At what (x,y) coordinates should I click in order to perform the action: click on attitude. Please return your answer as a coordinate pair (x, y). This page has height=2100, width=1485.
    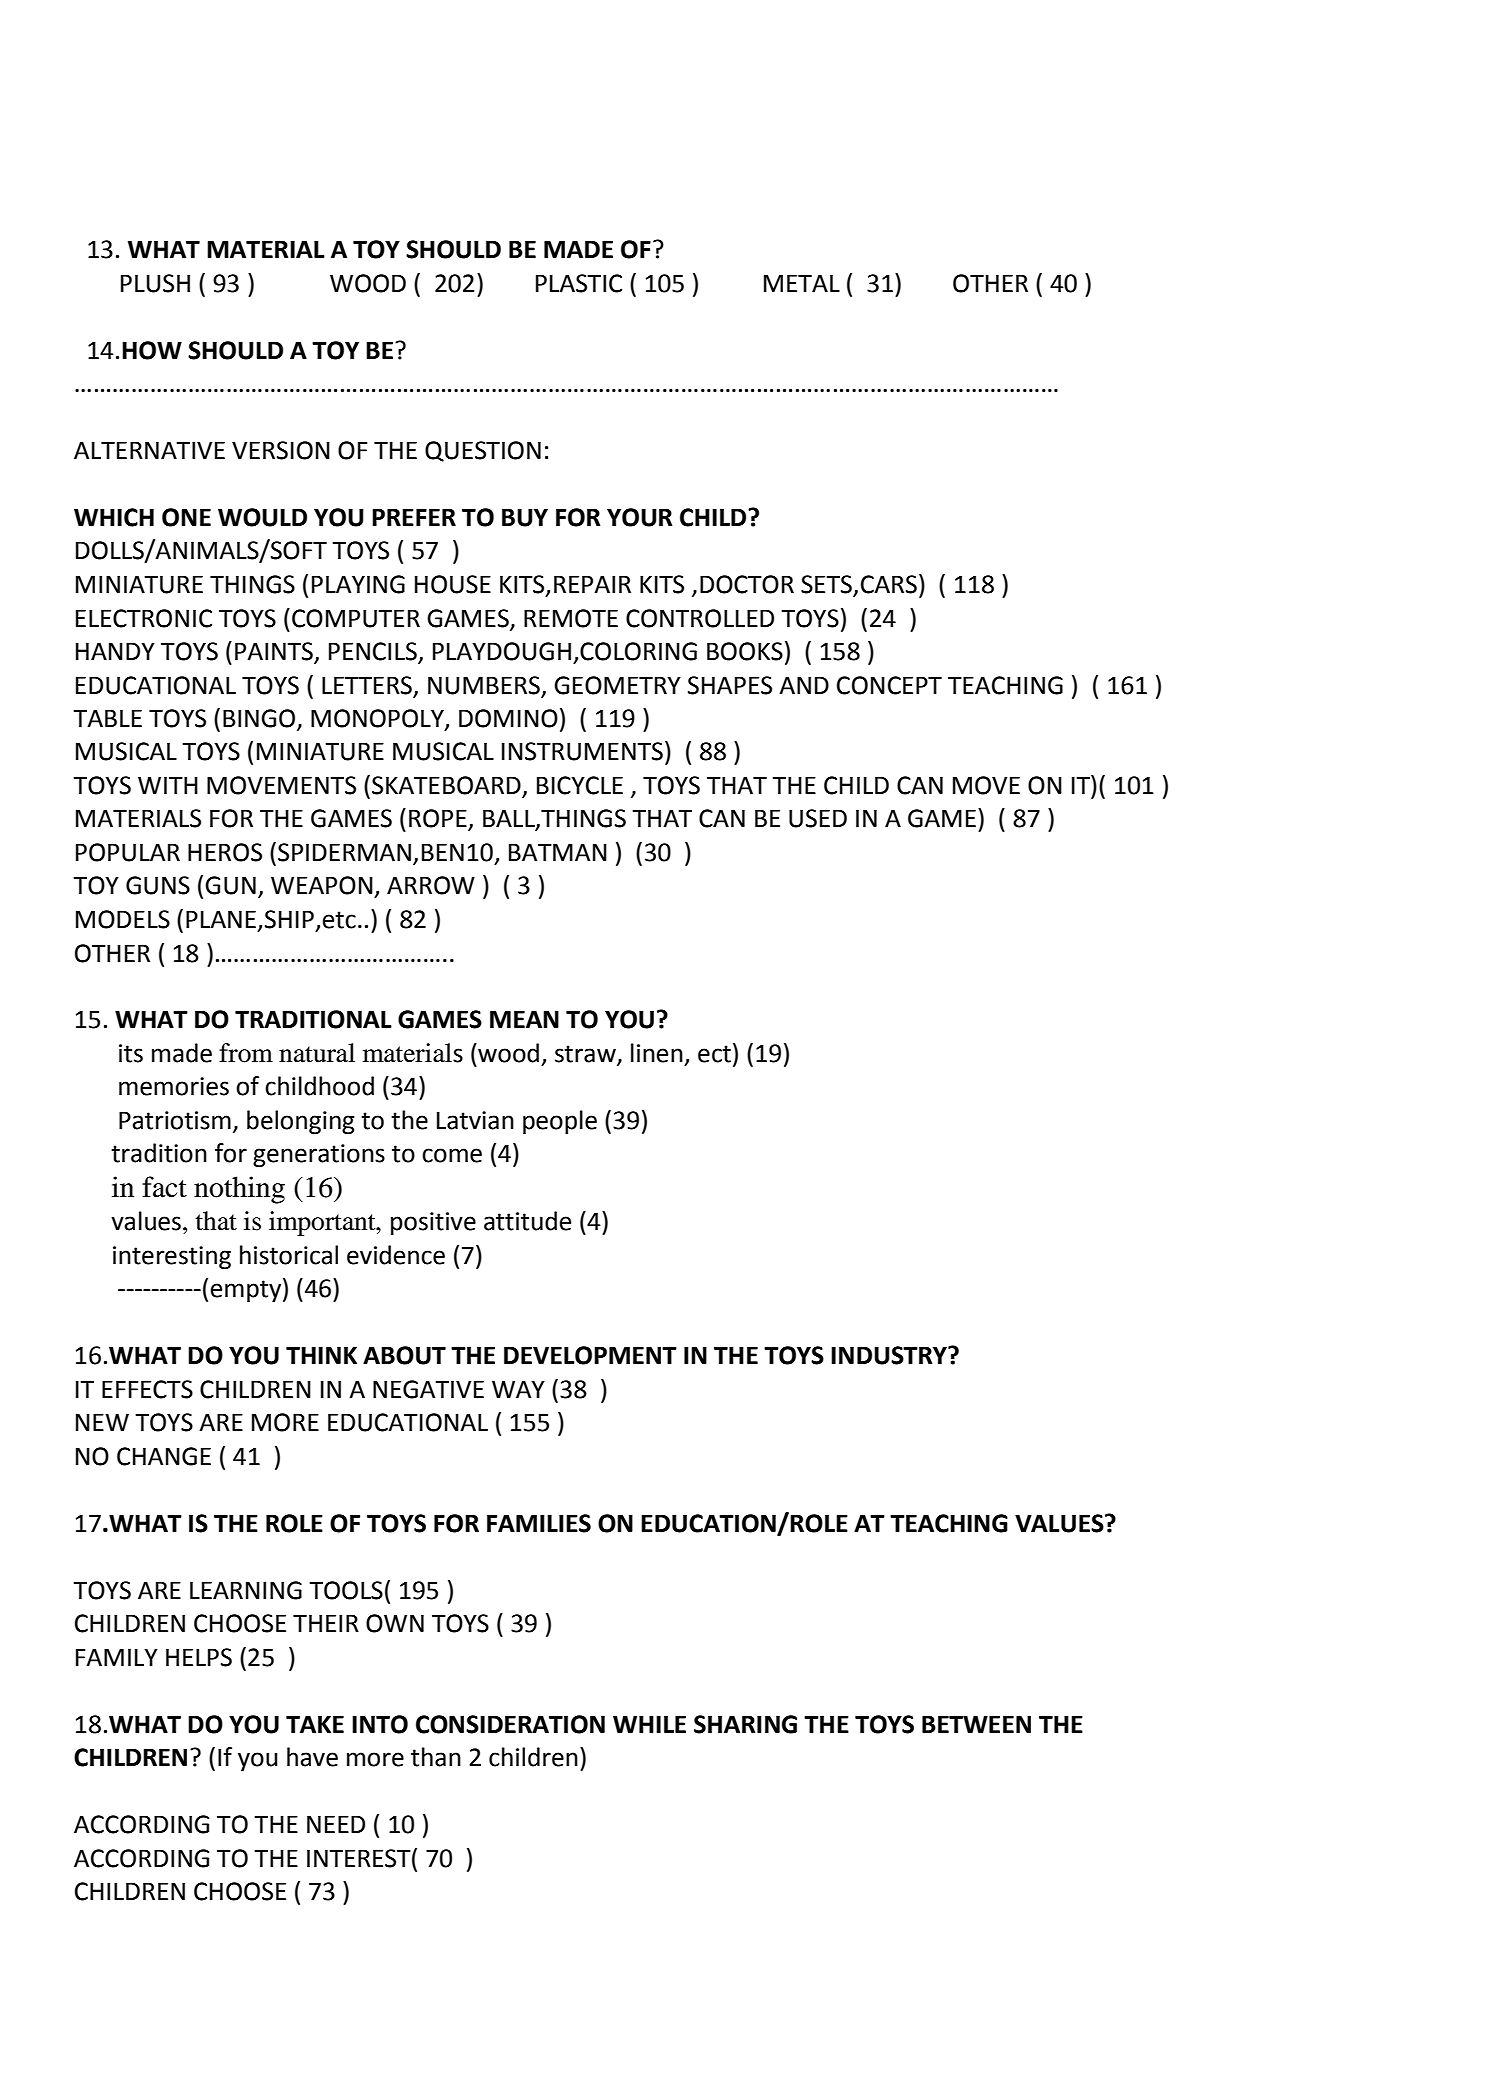
    Looking at the image, I should click on (527, 1221).
